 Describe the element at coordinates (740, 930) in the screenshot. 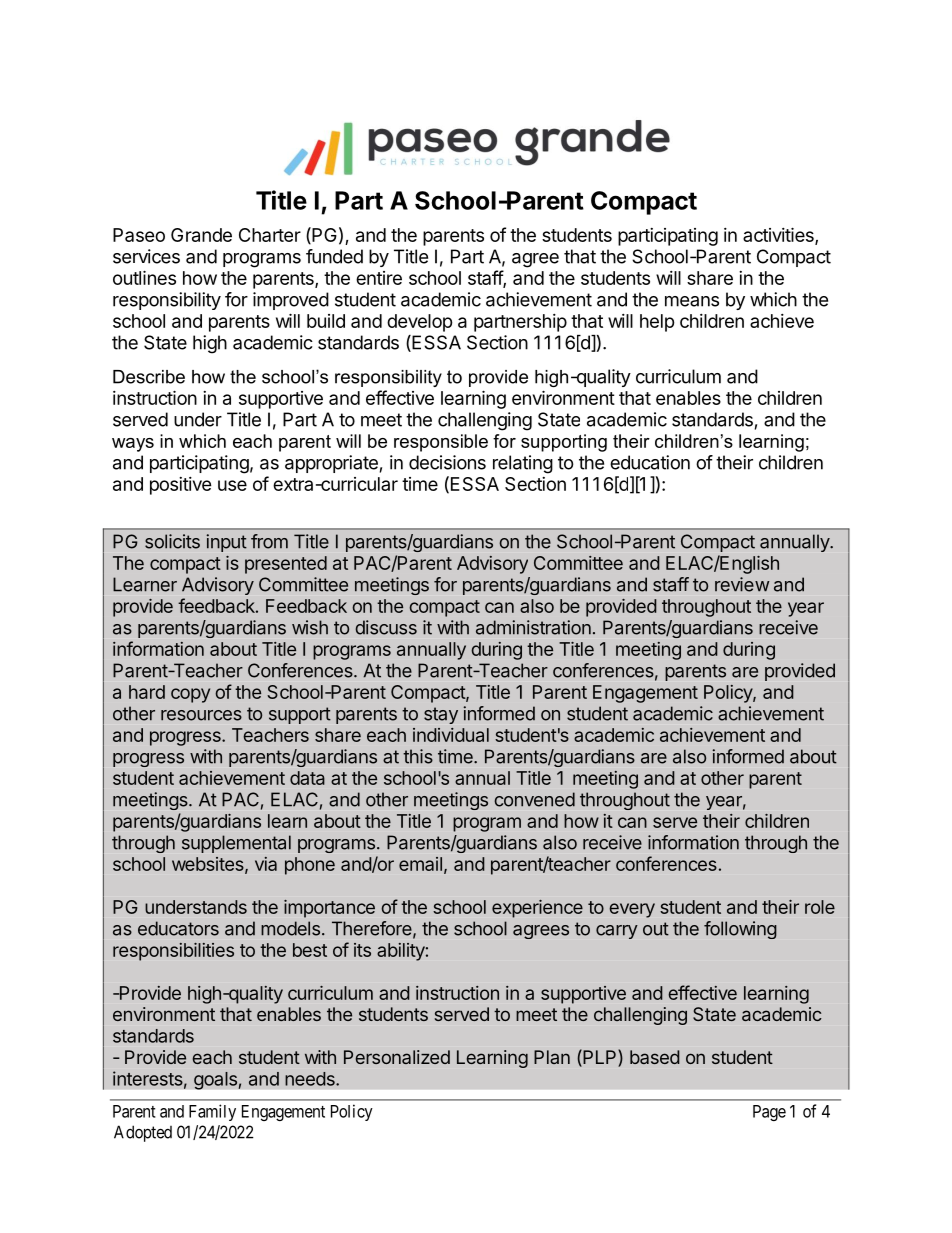

I see `following` at that location.
